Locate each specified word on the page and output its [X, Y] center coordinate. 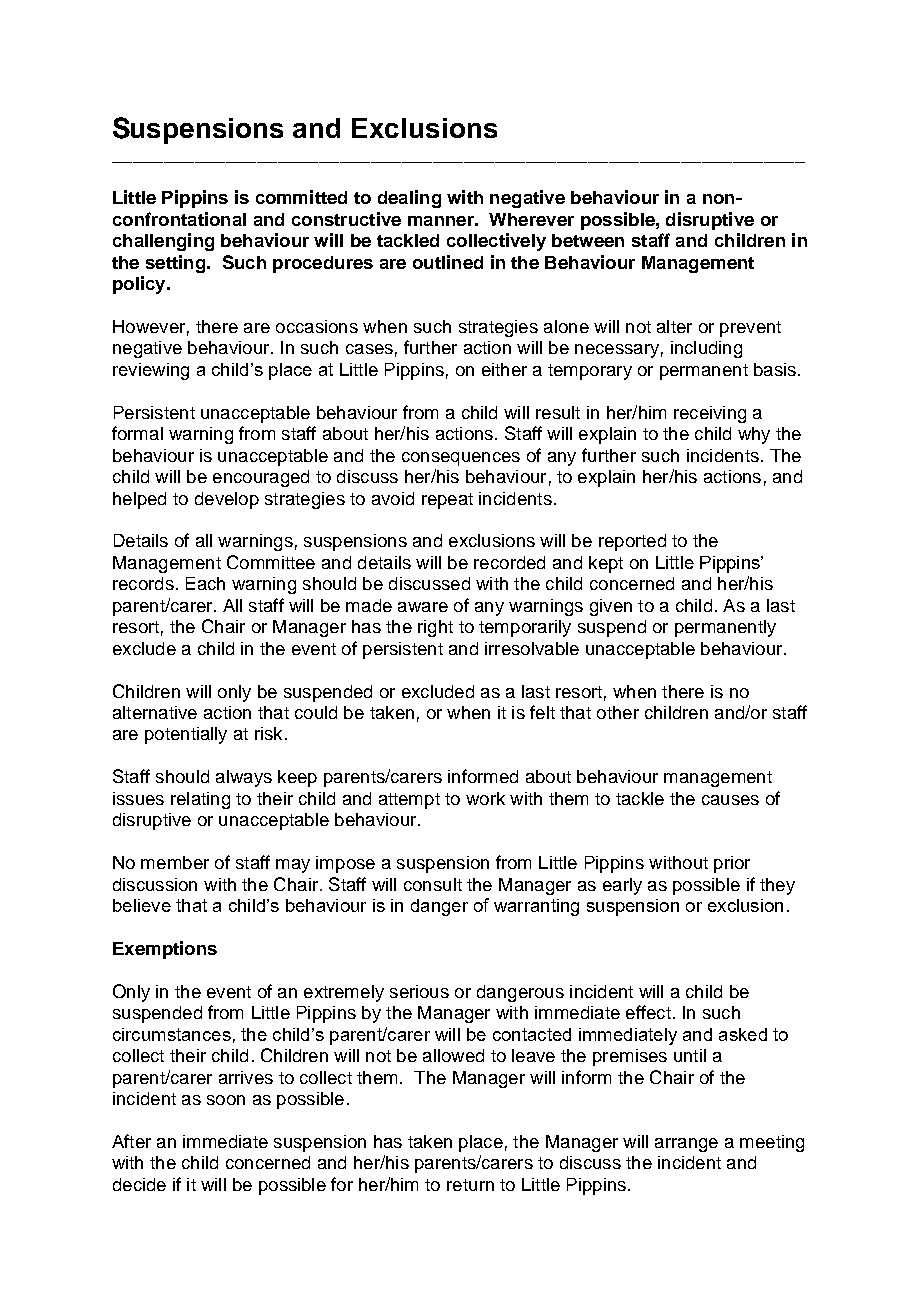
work [485, 798]
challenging [163, 242]
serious [419, 991]
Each [205, 583]
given [611, 607]
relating [200, 800]
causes [730, 800]
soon [226, 1100]
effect [648, 1012]
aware [423, 607]
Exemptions [165, 950]
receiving [710, 414]
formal [137, 433]
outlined [448, 262]
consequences [461, 459]
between [588, 240]
